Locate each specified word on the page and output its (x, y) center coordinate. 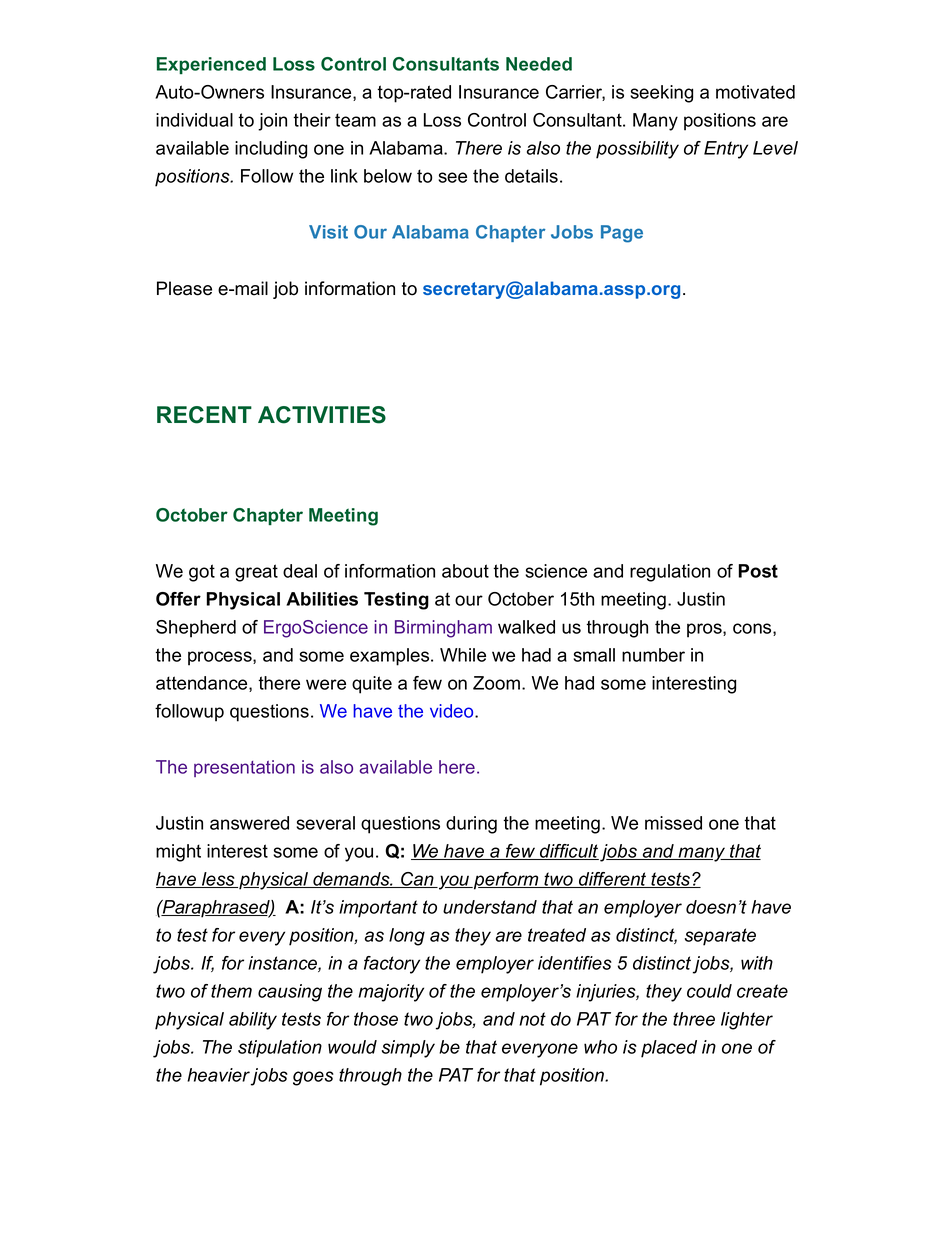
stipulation (280, 1049)
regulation (670, 573)
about (465, 571)
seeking (661, 94)
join (272, 122)
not (532, 1019)
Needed (539, 64)
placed (669, 1049)
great (256, 573)
